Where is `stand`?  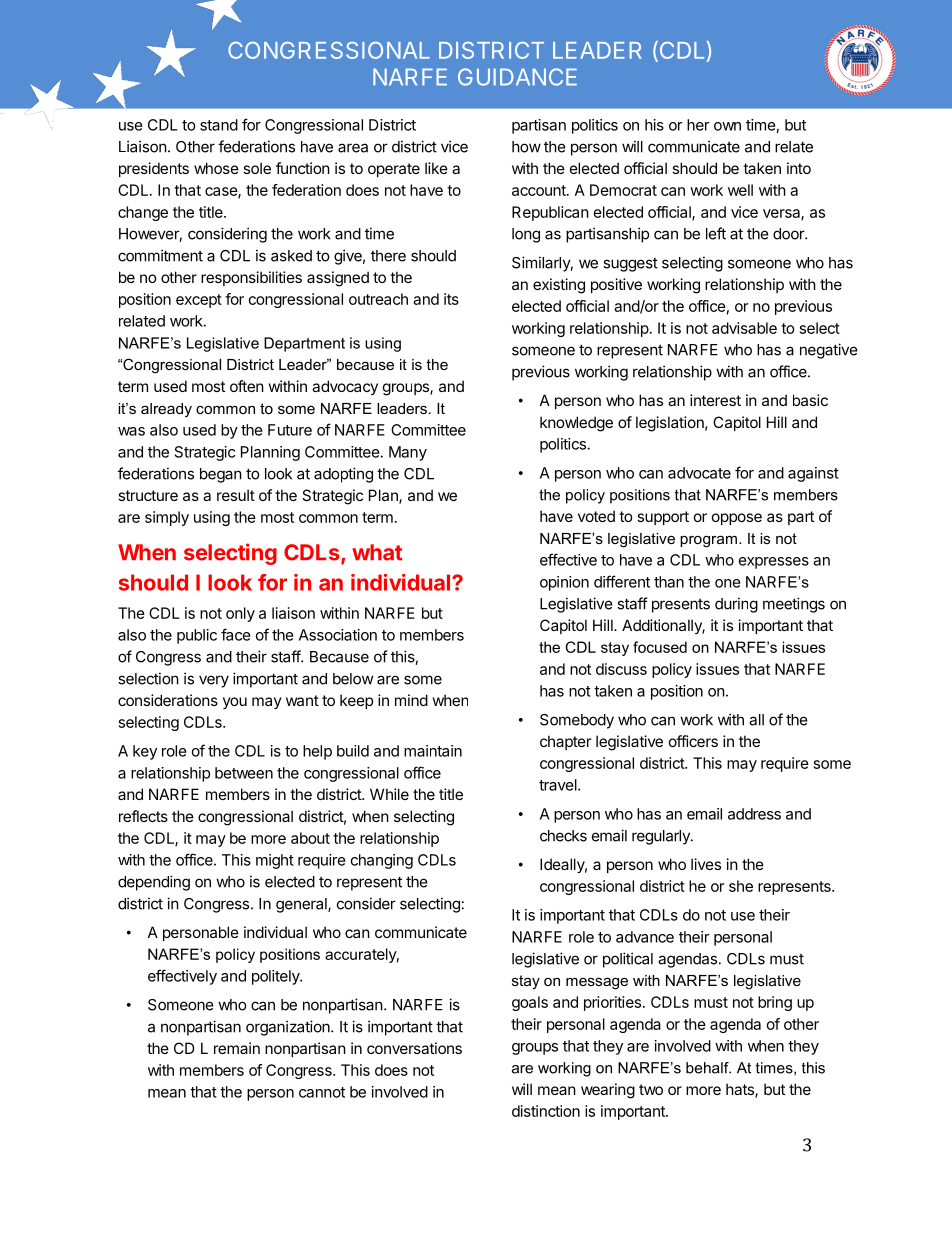
stand is located at coordinates (219, 125).
